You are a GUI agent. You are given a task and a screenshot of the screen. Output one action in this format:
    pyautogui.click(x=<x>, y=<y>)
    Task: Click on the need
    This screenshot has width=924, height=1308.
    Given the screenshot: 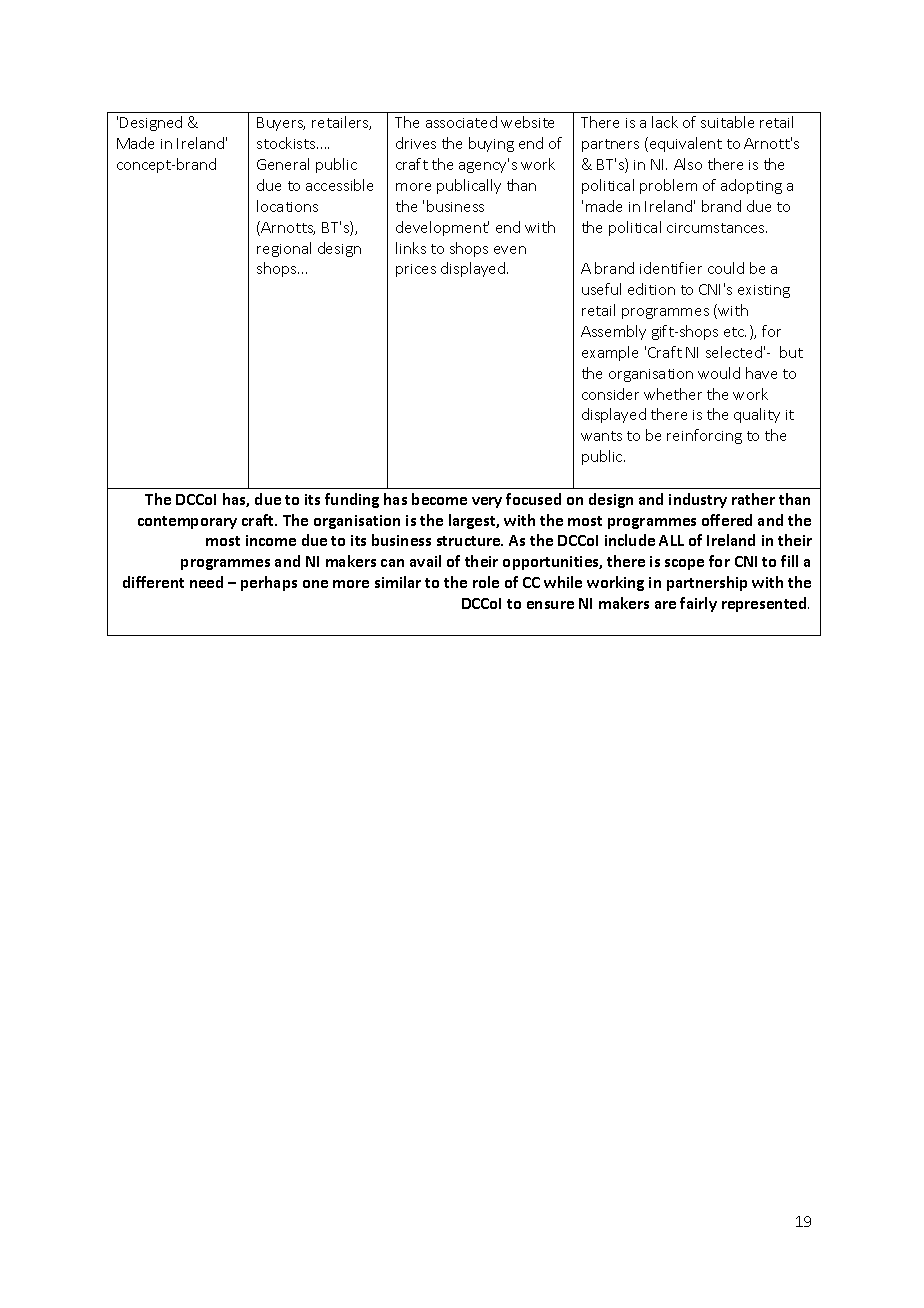 What is the action you would take?
    pyautogui.click(x=206, y=582)
